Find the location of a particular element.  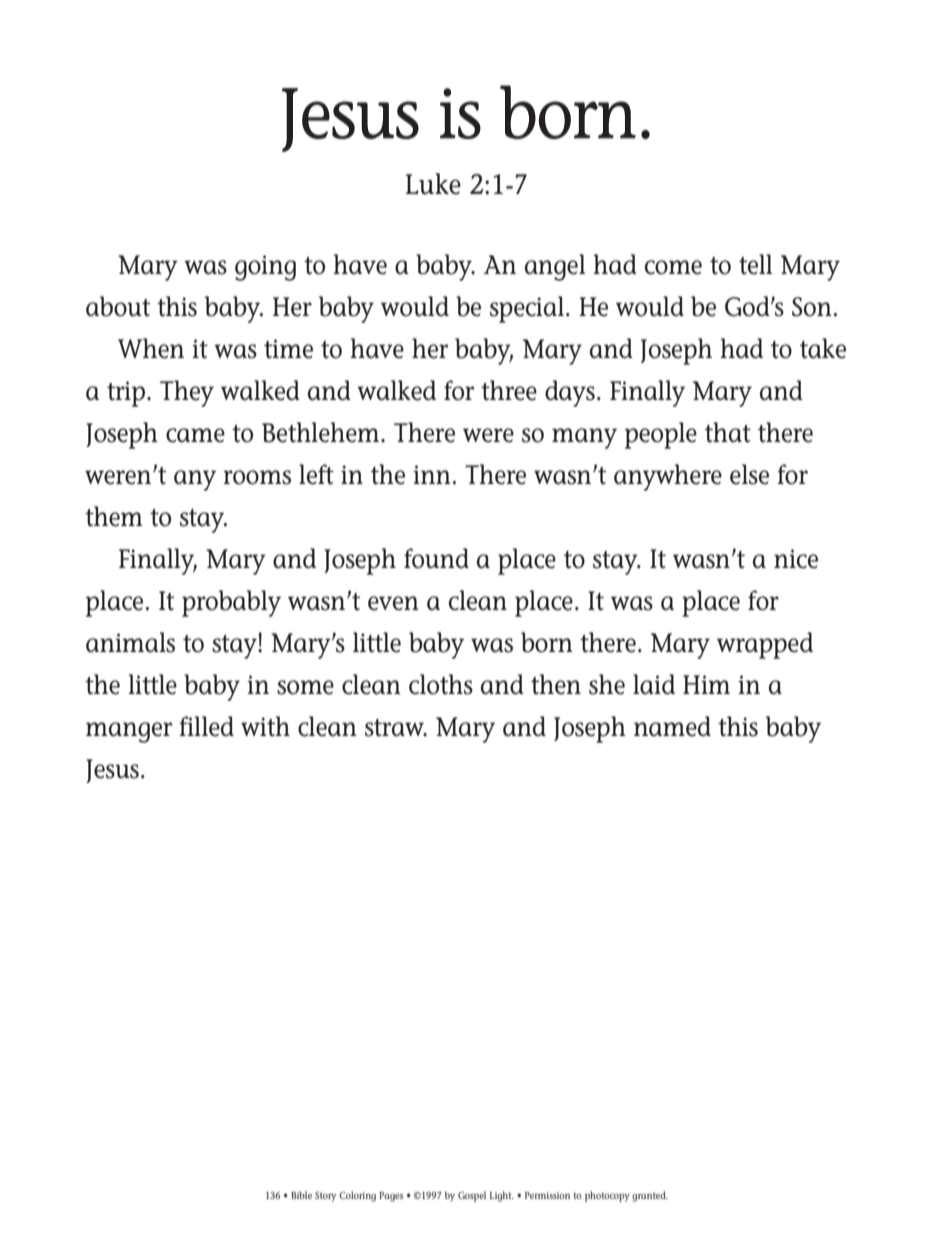

Story is located at coordinates (325, 1197).
